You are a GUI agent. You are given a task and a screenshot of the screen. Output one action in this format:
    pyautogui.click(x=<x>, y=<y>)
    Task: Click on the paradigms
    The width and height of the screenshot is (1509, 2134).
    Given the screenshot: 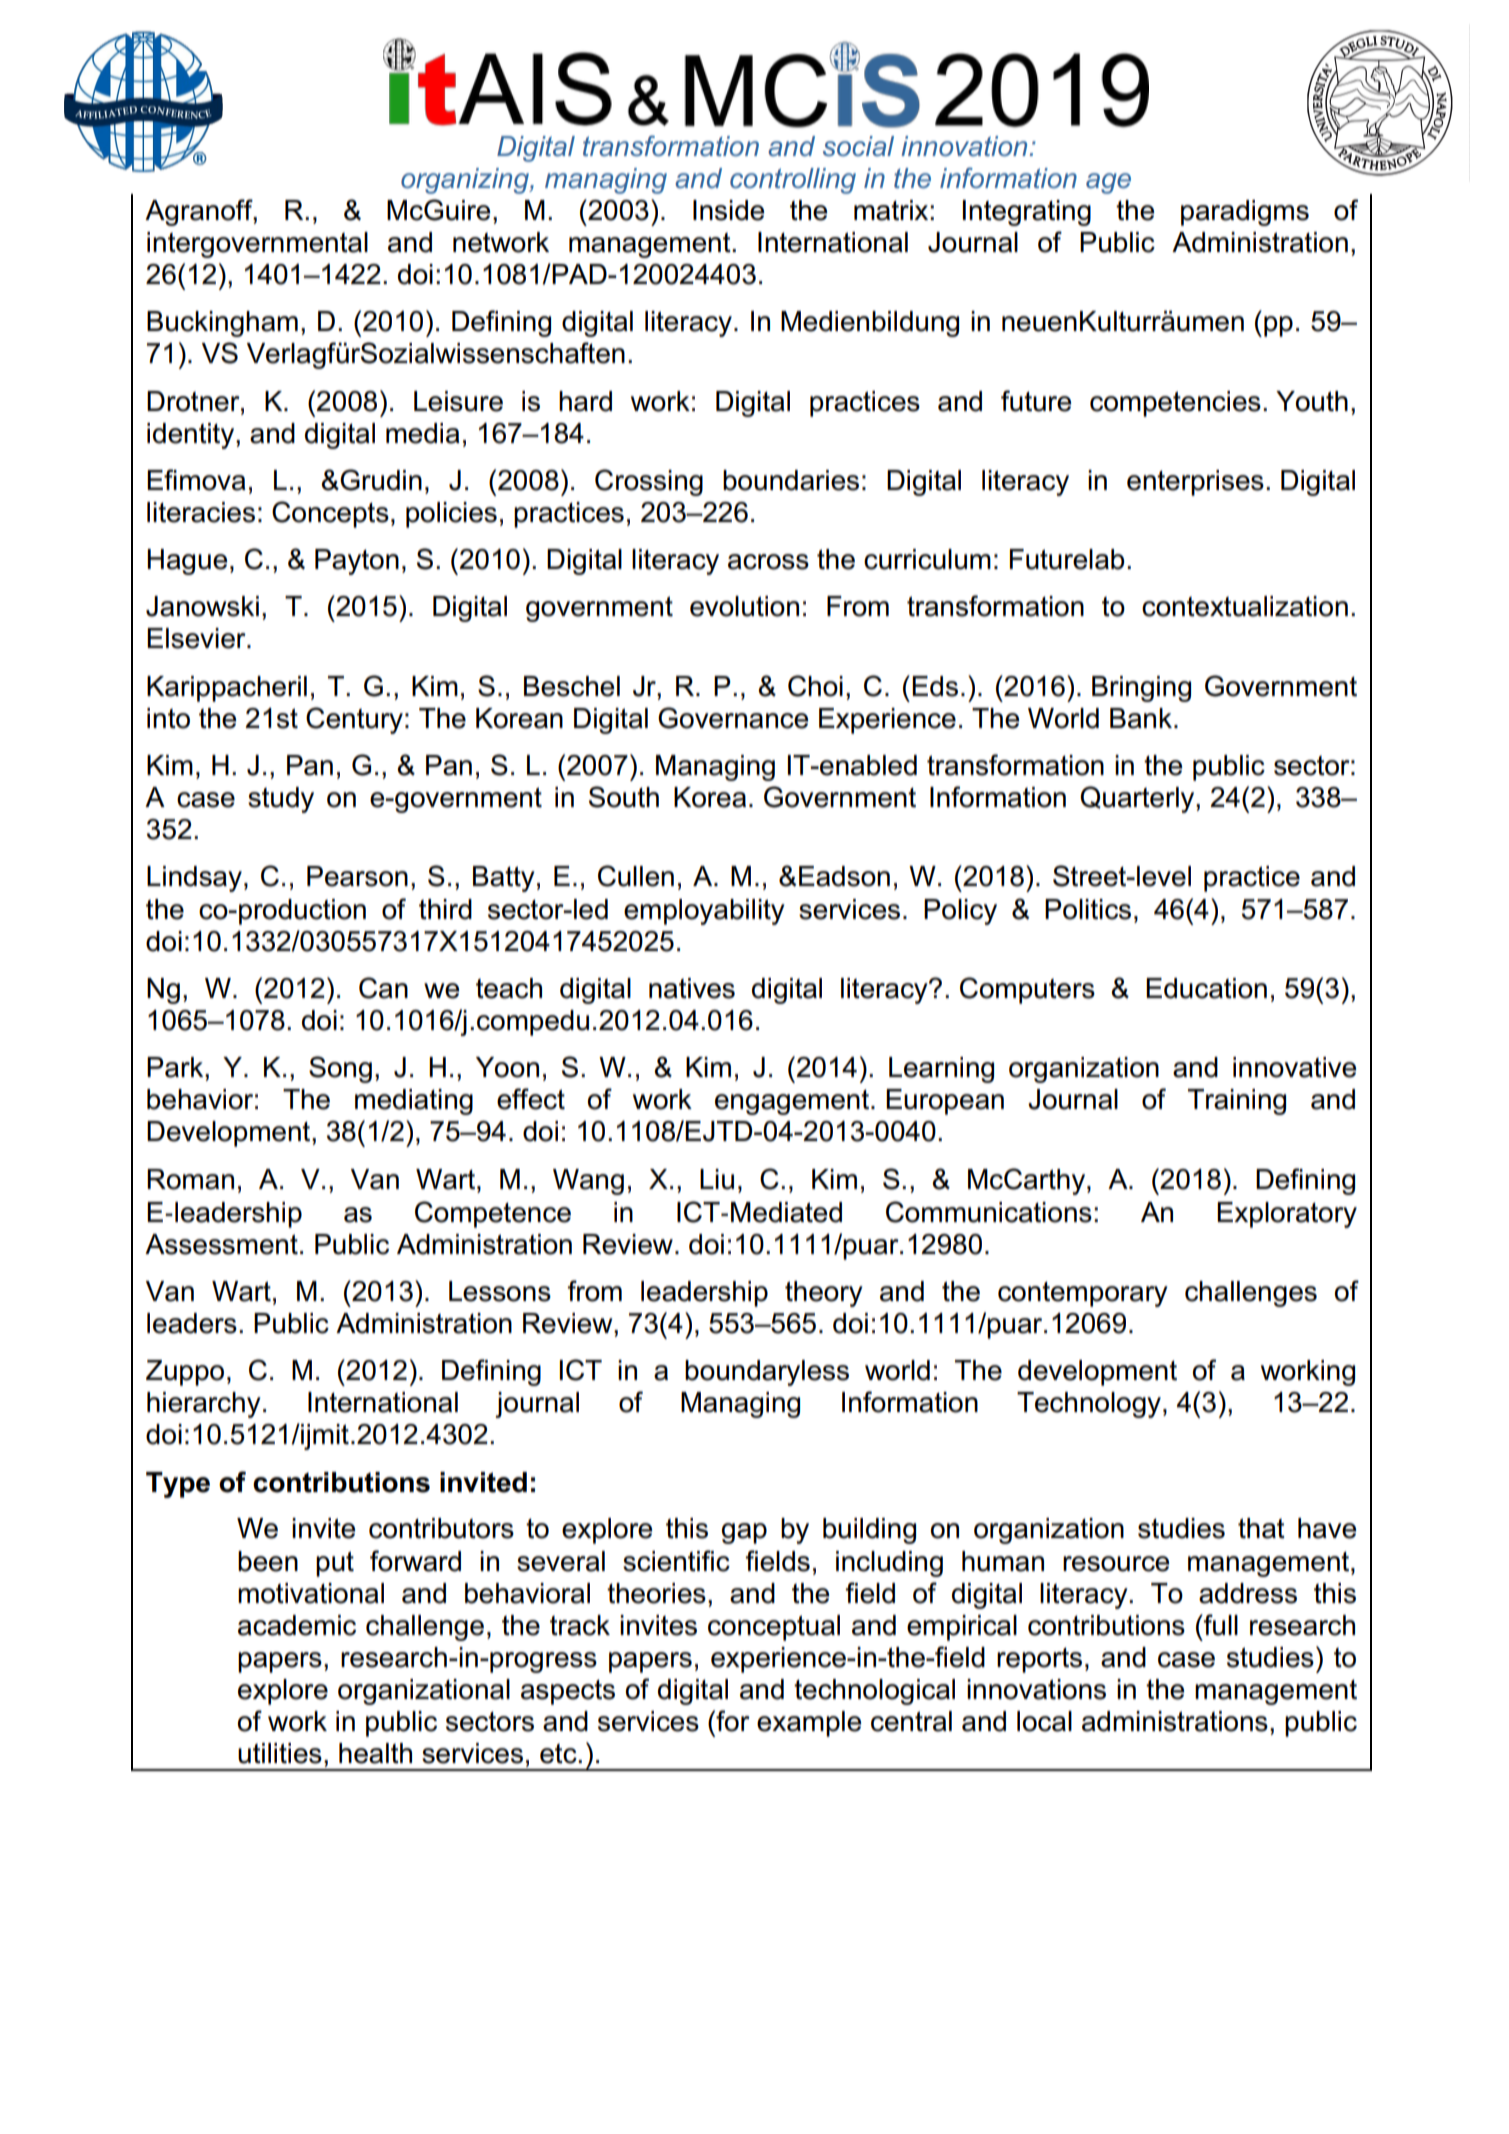 What is the action you would take?
    pyautogui.click(x=1245, y=213)
